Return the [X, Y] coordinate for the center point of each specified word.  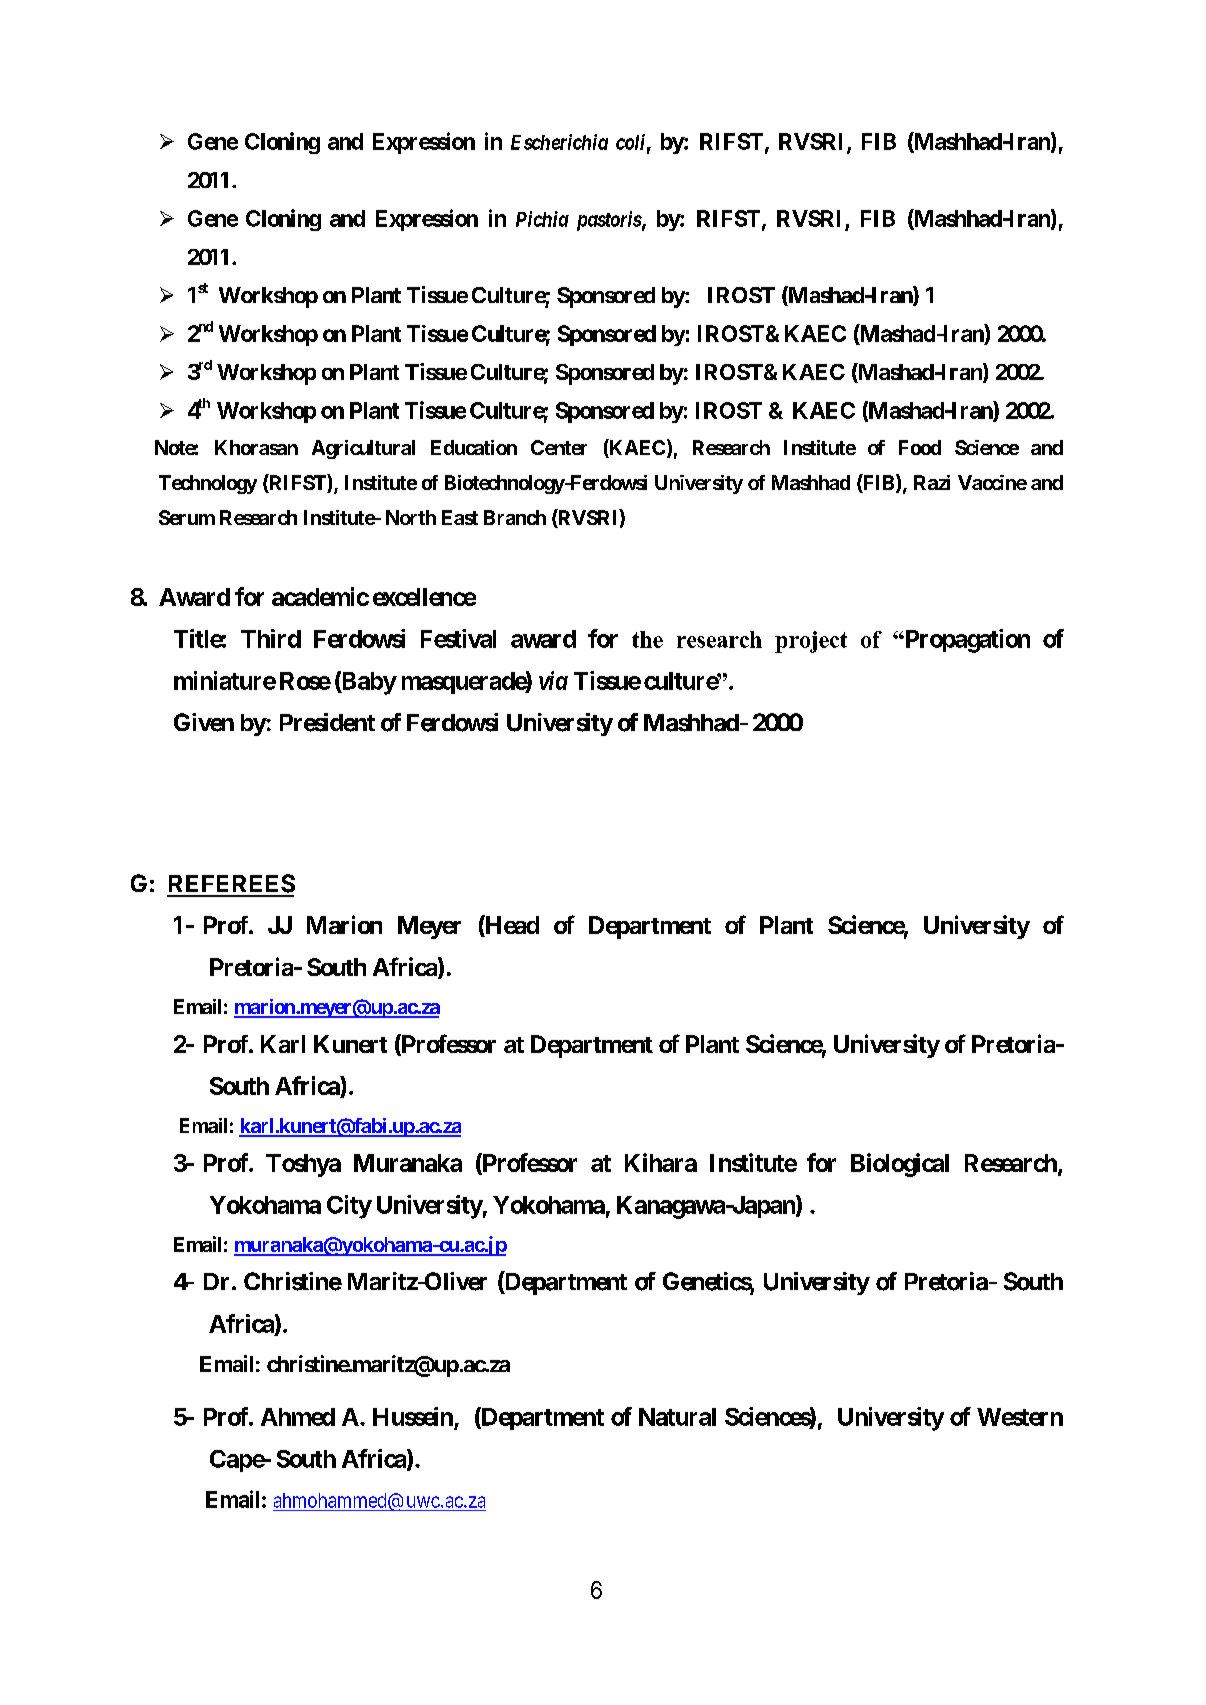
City [349, 1207]
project [811, 642]
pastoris [609, 221]
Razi [932, 482]
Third [271, 638]
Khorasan [256, 447]
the [647, 639]
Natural [677, 1417]
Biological [900, 1165]
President [327, 722]
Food [920, 447]
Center [559, 447]
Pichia [542, 219]
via [553, 680]
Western [1020, 1417]
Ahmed [298, 1417]
